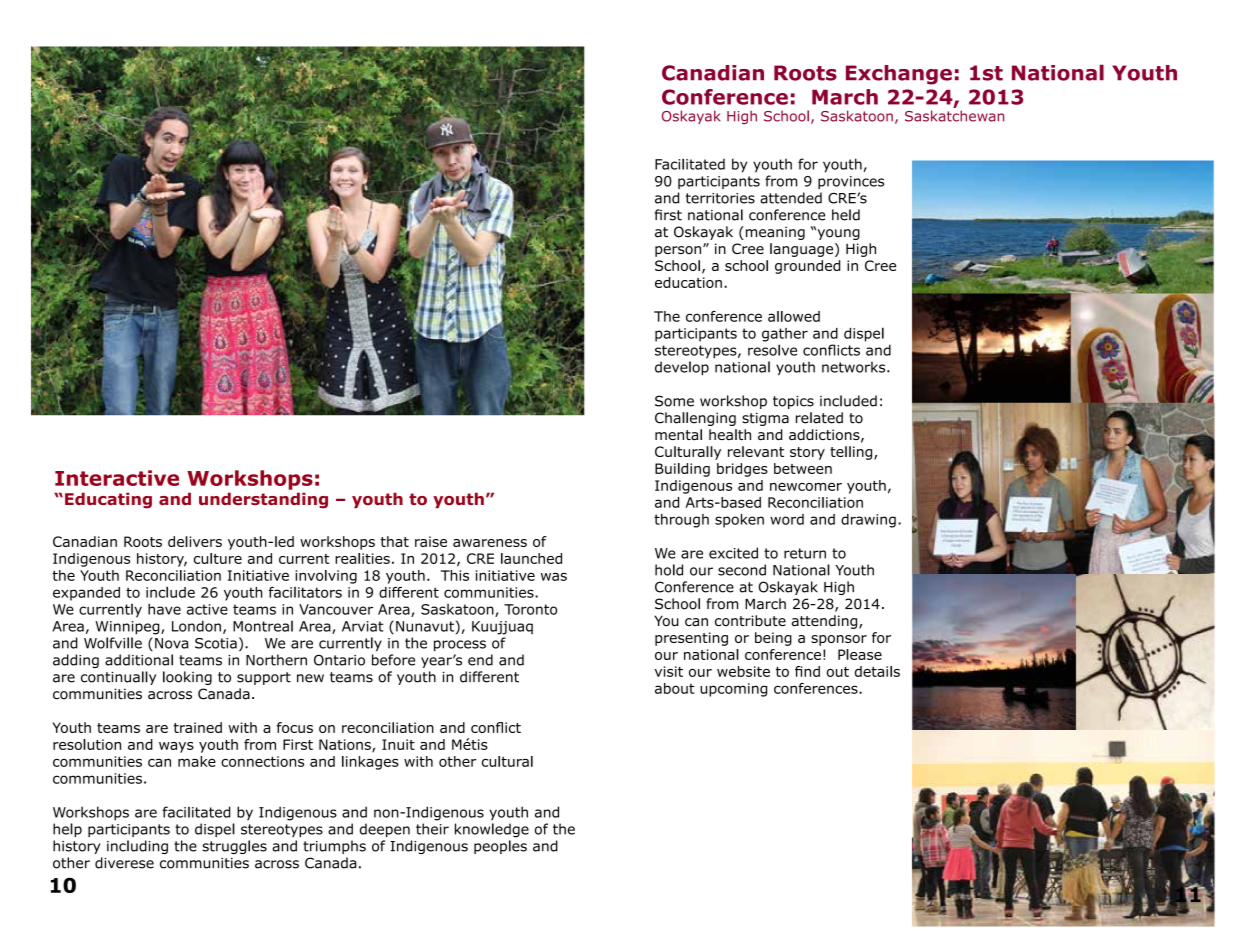 The height and width of the screenshot is (952, 1233). I want to click on Some, so click(674, 401).
